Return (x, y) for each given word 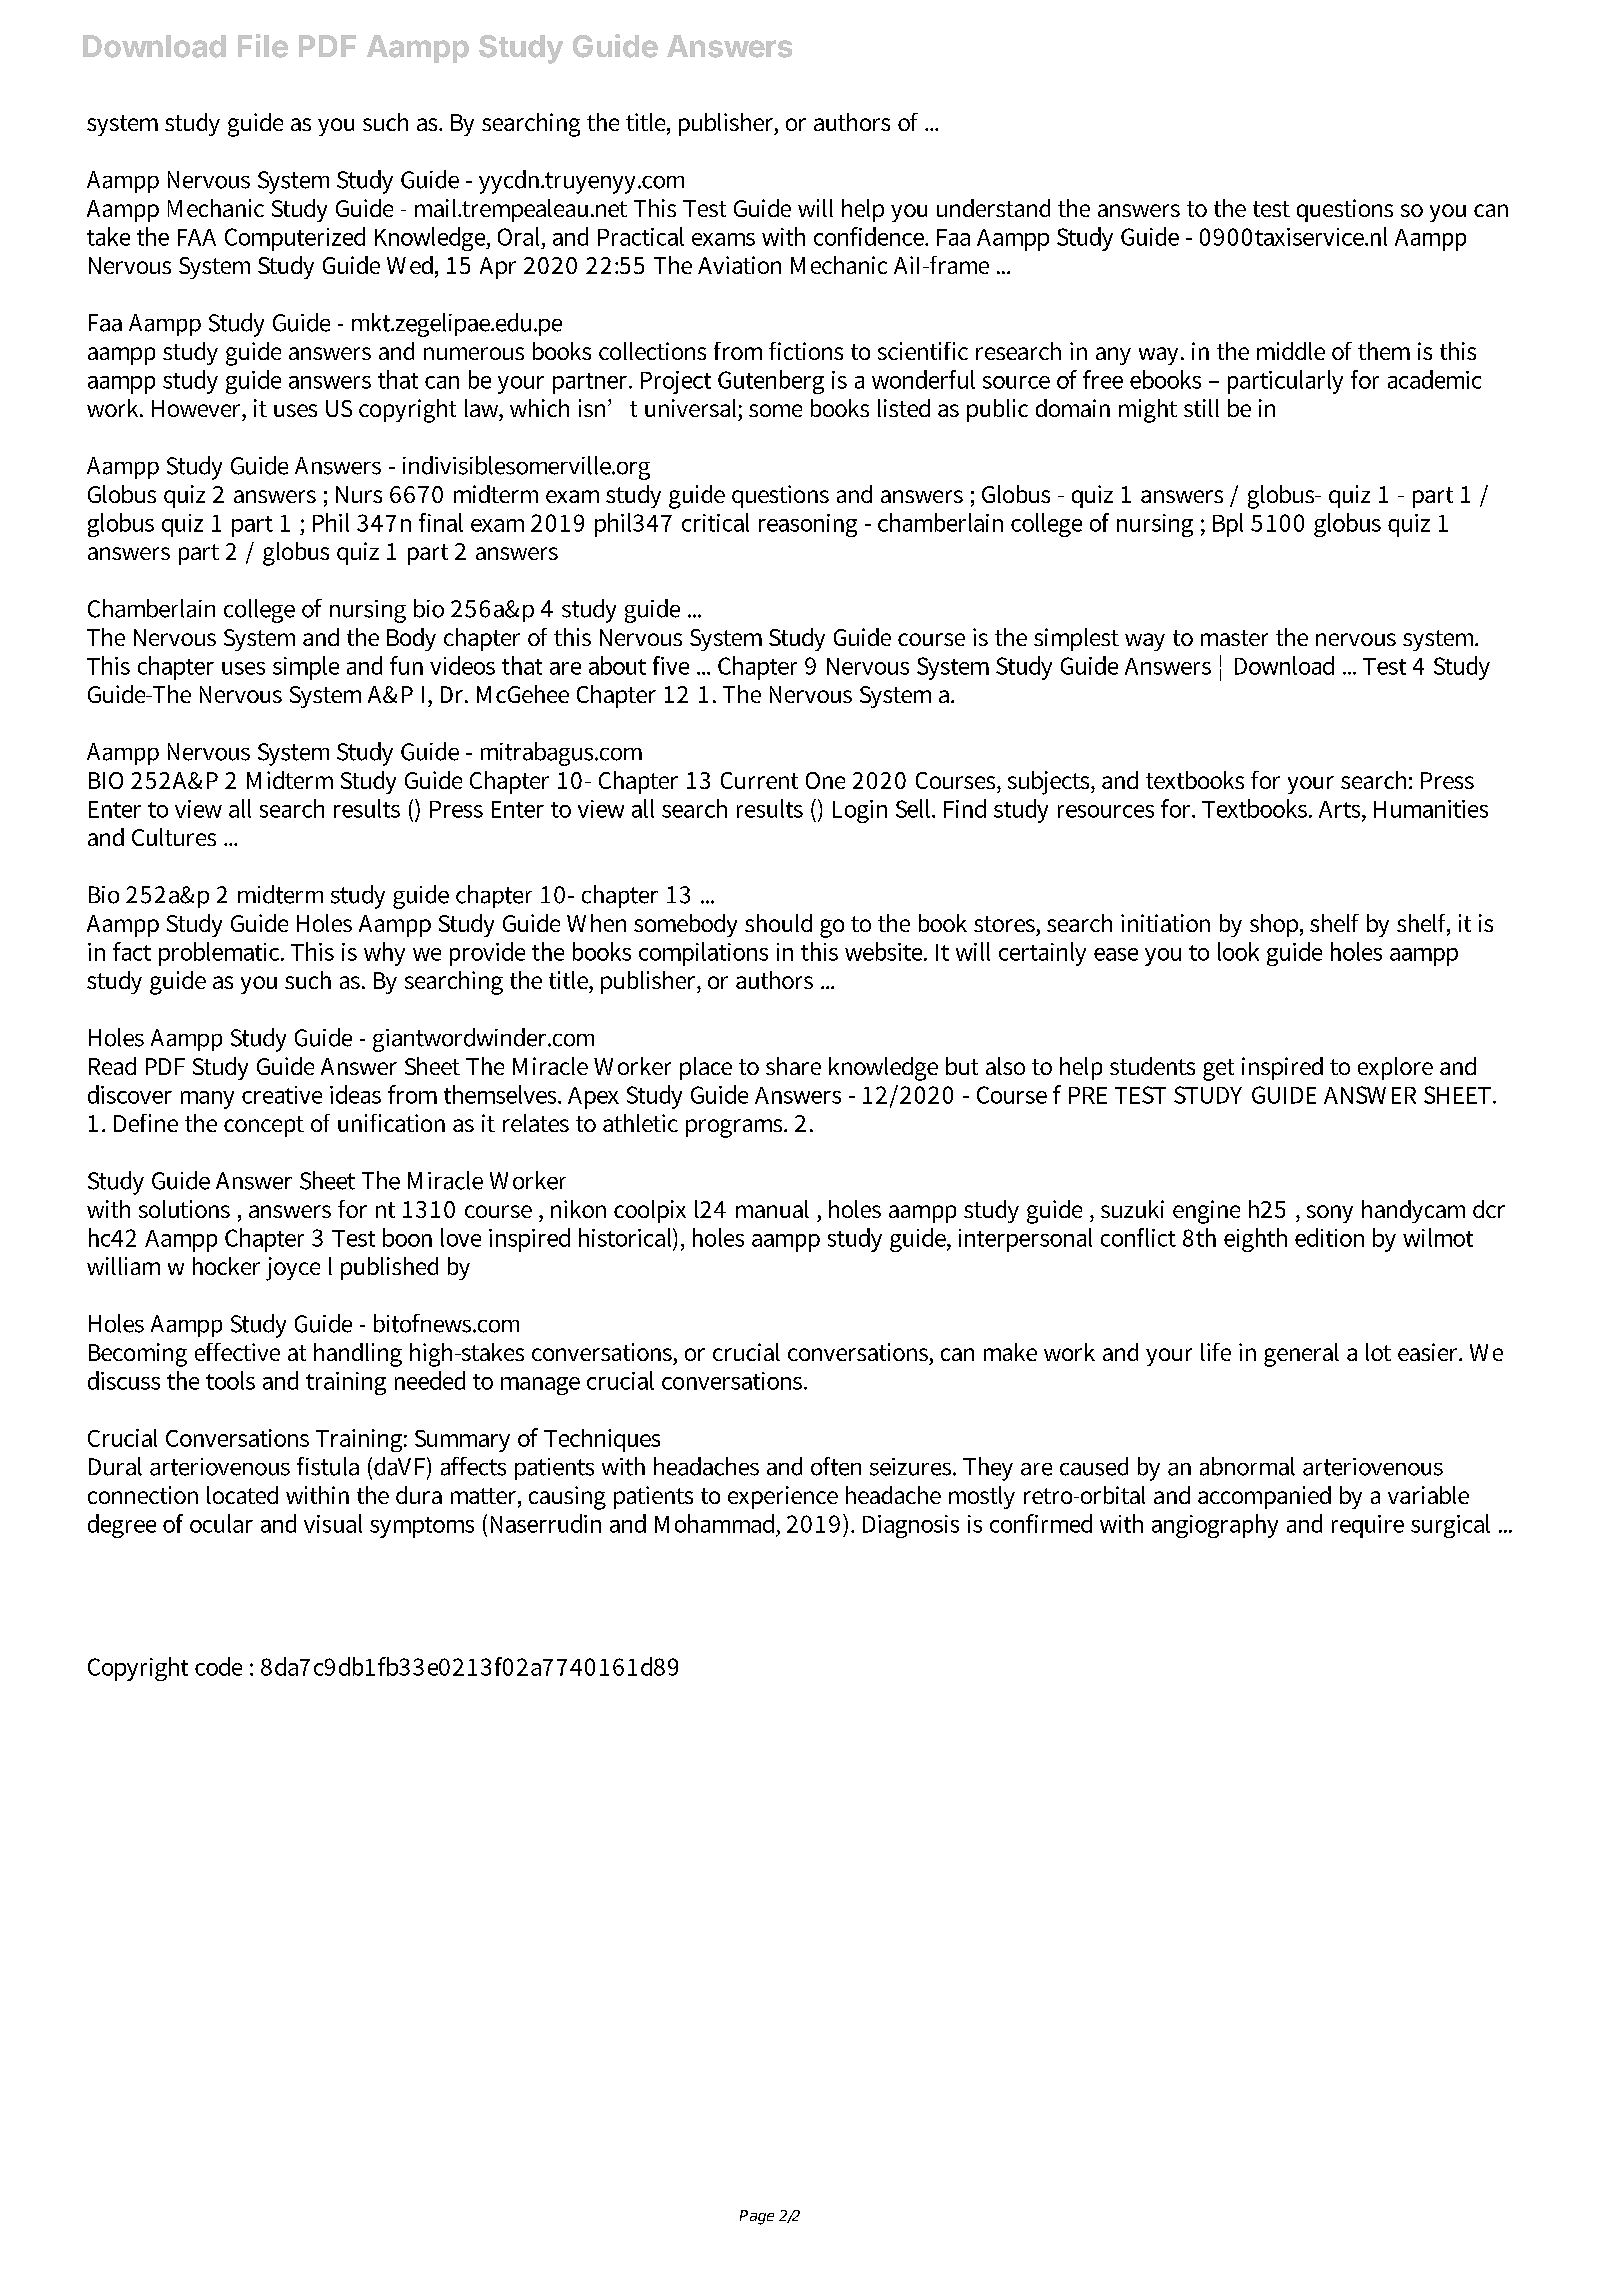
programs (735, 1128)
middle (1291, 351)
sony (1330, 1214)
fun (406, 665)
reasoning (808, 525)
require (1368, 1526)
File (263, 46)
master (1234, 638)
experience (783, 1497)
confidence (870, 236)
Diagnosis (911, 1526)
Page (757, 2217)
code (218, 1666)
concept (264, 1126)
